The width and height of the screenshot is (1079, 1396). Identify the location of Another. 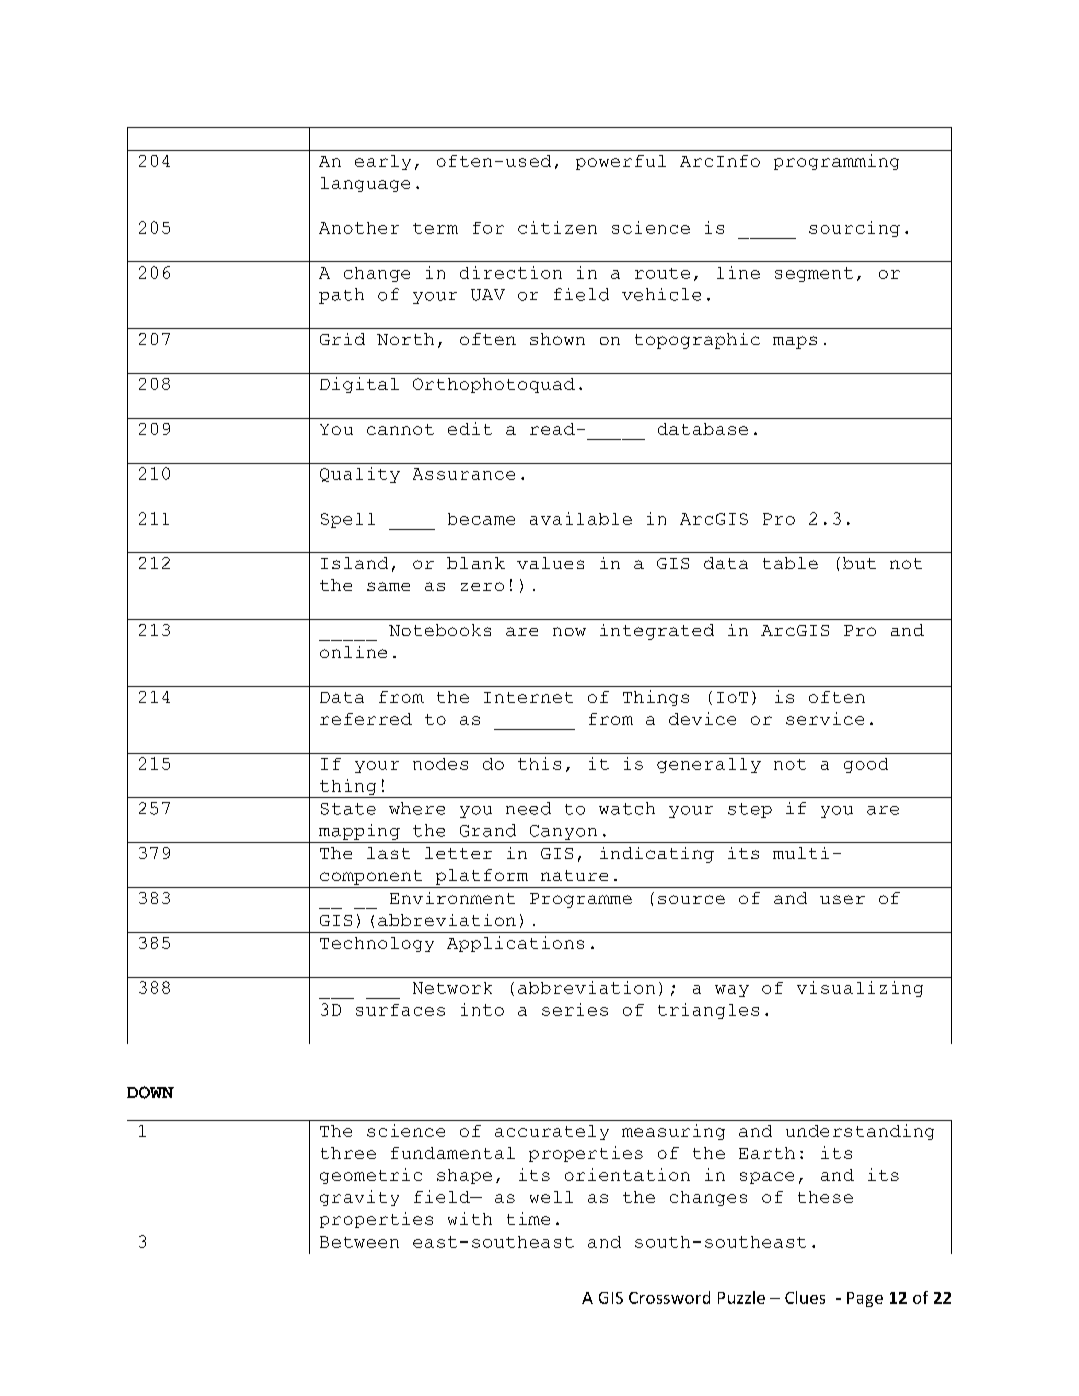
(359, 228).
